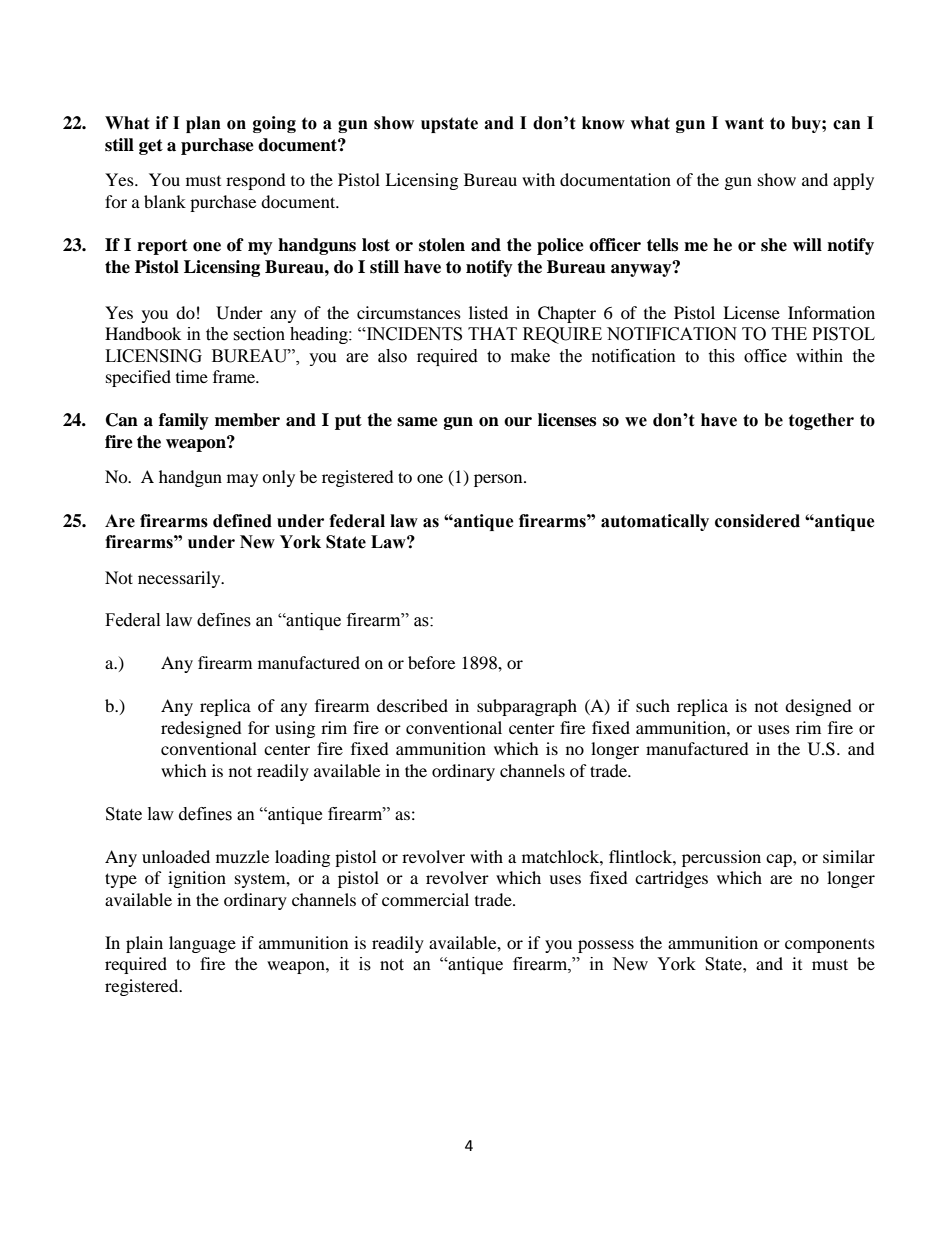  What do you see at coordinates (744, 123) in the page?
I see `want` at bounding box center [744, 123].
